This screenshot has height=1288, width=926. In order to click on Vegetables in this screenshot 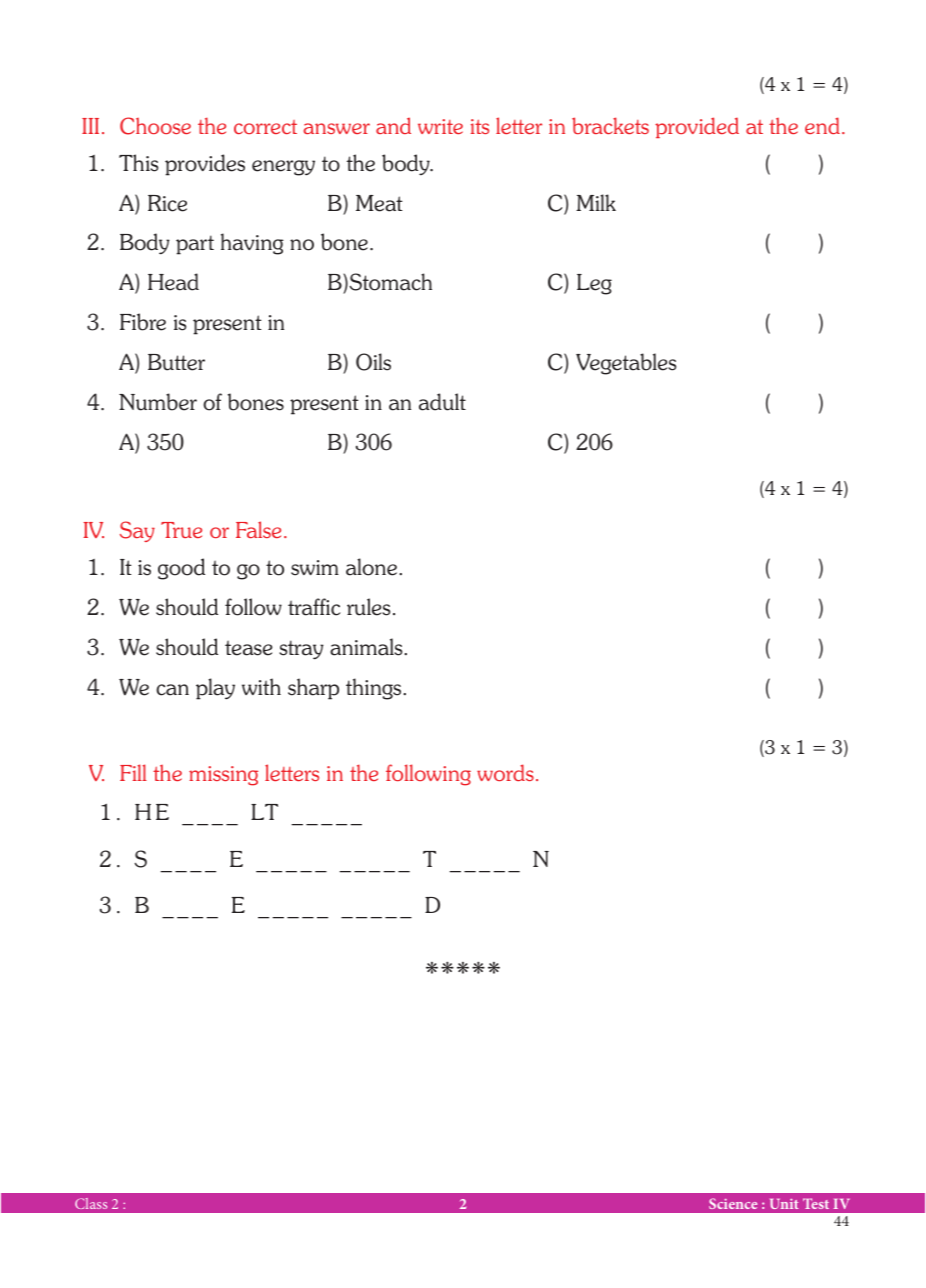, I will do `click(626, 364)`.
